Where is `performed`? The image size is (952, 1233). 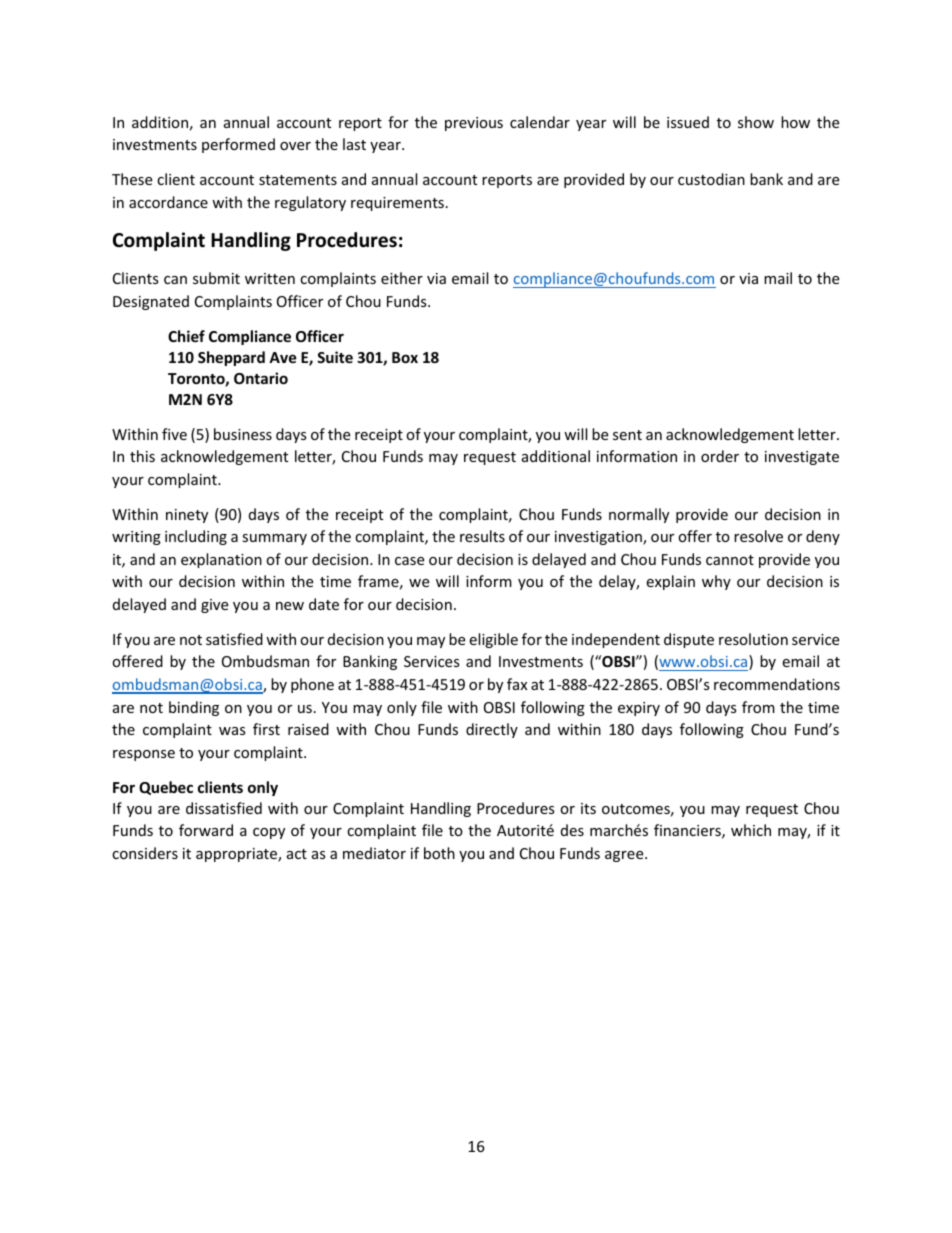 performed is located at coordinates (238, 145).
